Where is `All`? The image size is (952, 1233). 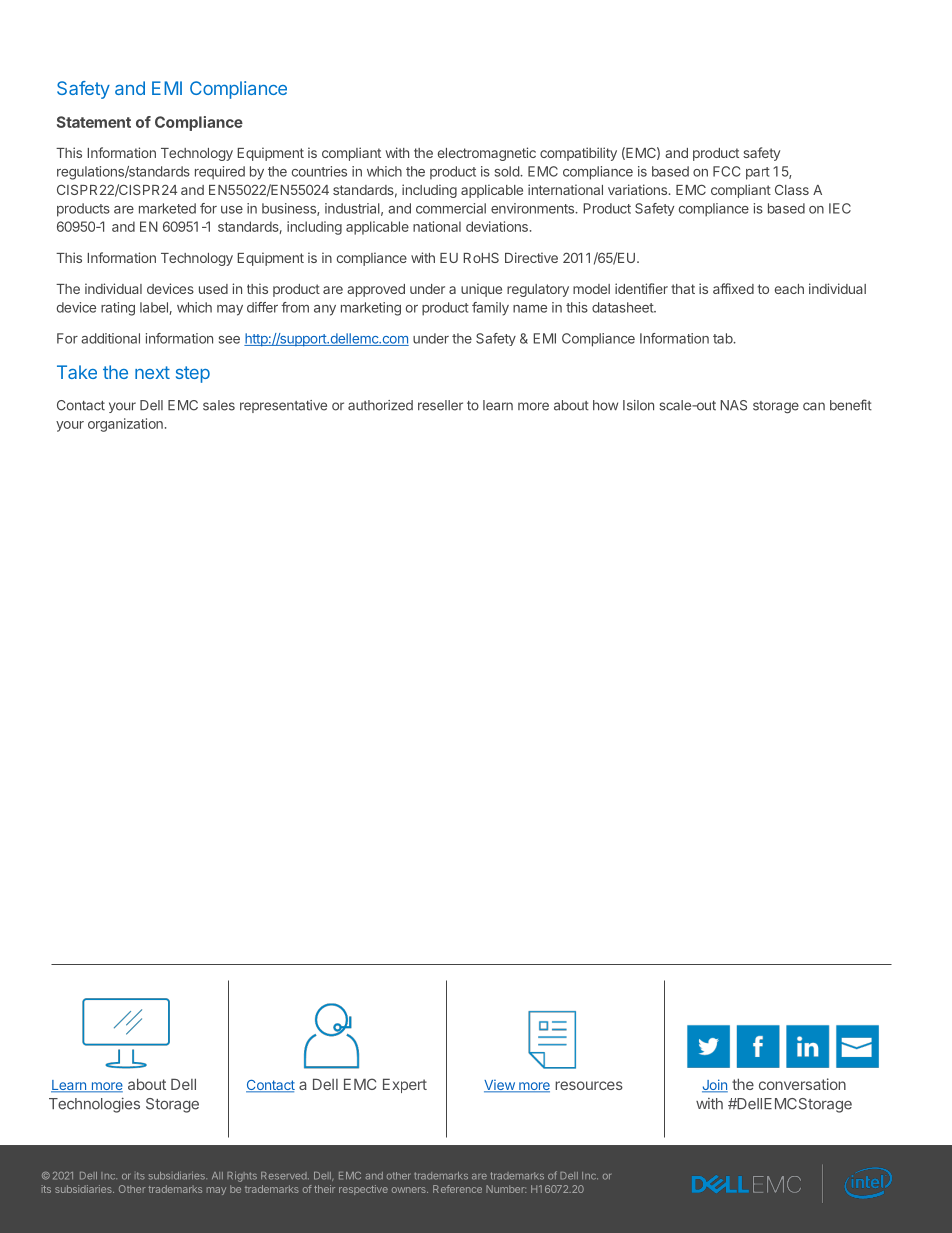
All is located at coordinates (217, 1175).
